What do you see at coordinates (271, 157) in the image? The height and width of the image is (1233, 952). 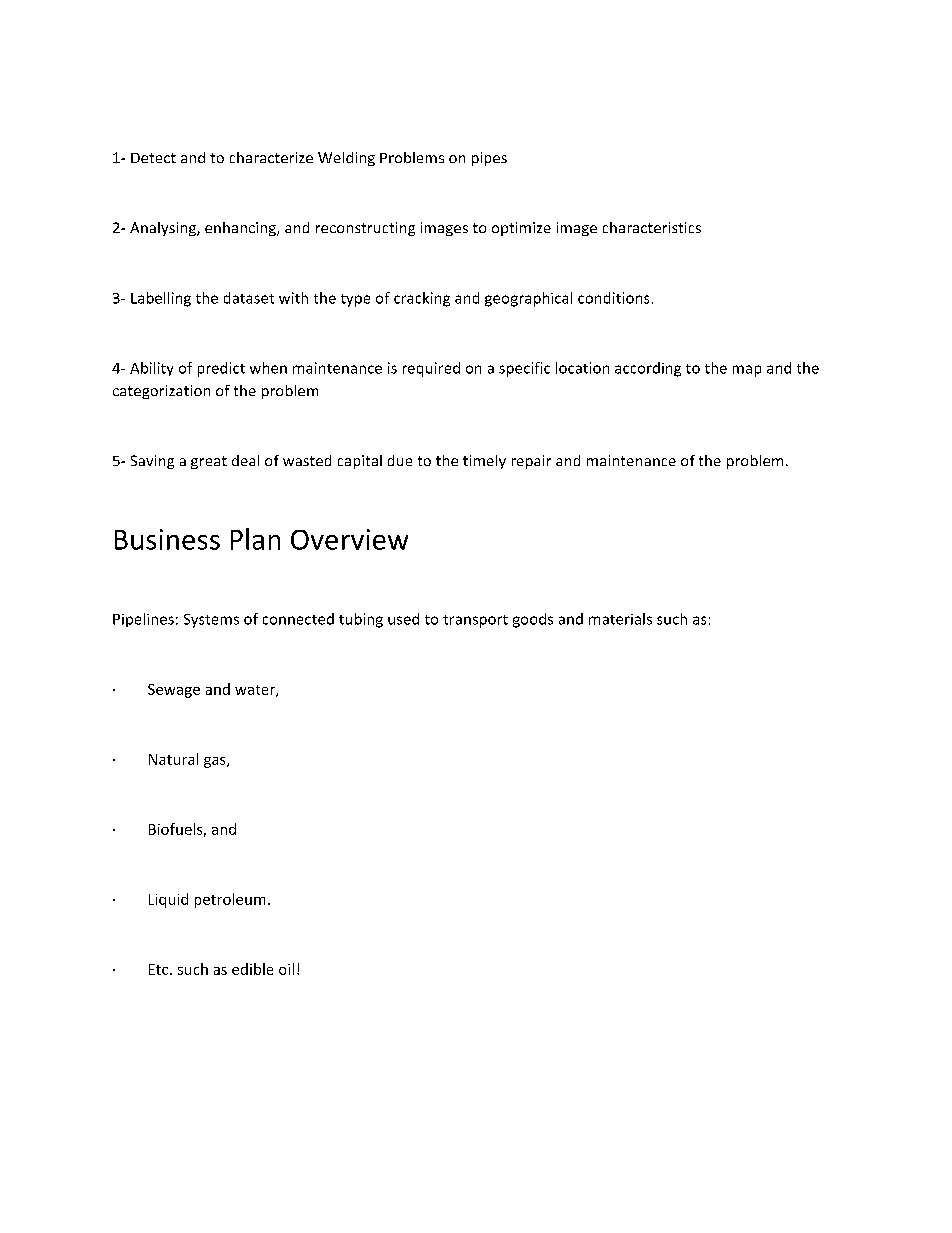 I see `characterize` at bounding box center [271, 157].
